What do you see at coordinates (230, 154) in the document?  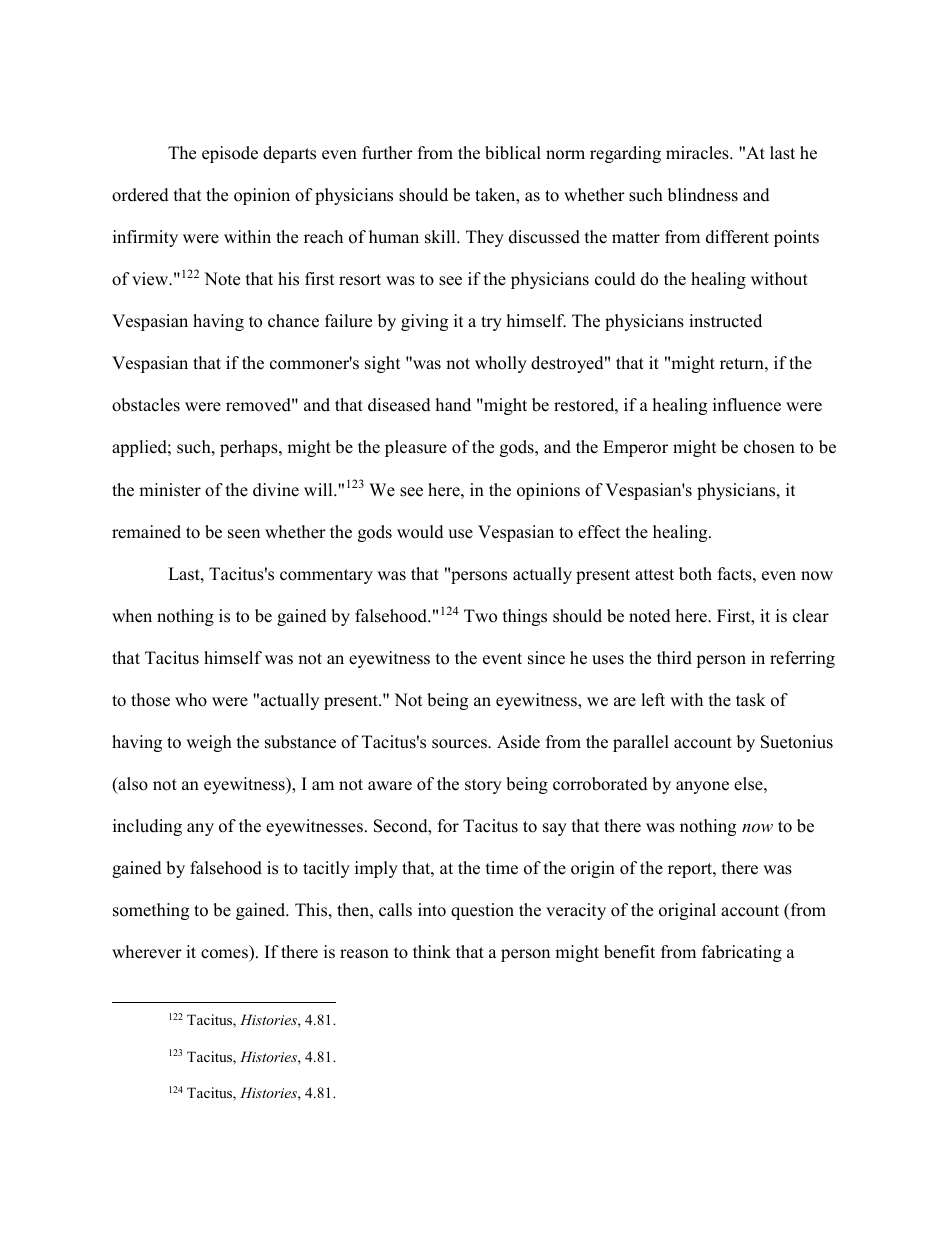 I see `episode` at bounding box center [230, 154].
